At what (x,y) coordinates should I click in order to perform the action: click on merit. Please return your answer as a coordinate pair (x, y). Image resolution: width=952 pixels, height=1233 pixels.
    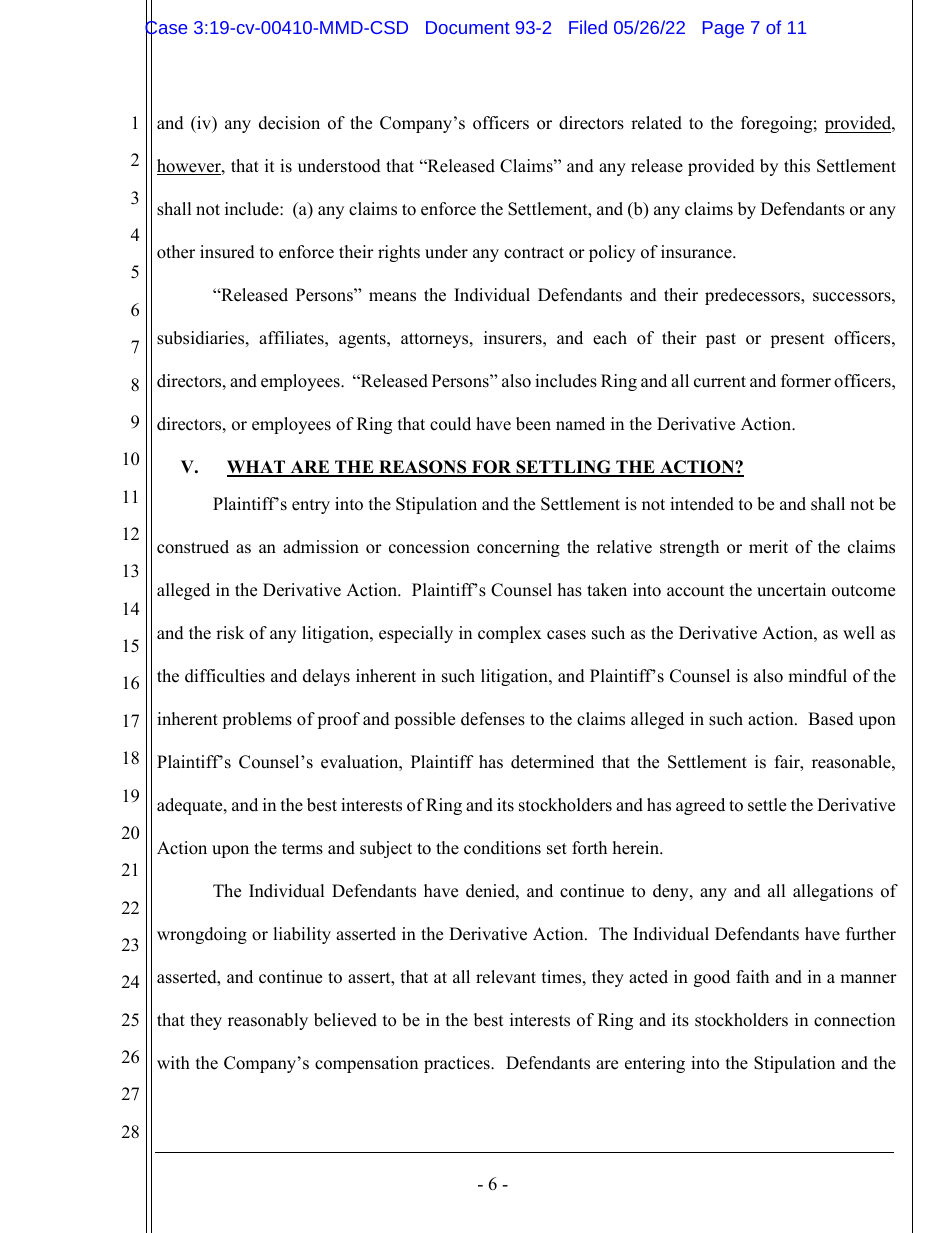
    Looking at the image, I should click on (768, 547).
